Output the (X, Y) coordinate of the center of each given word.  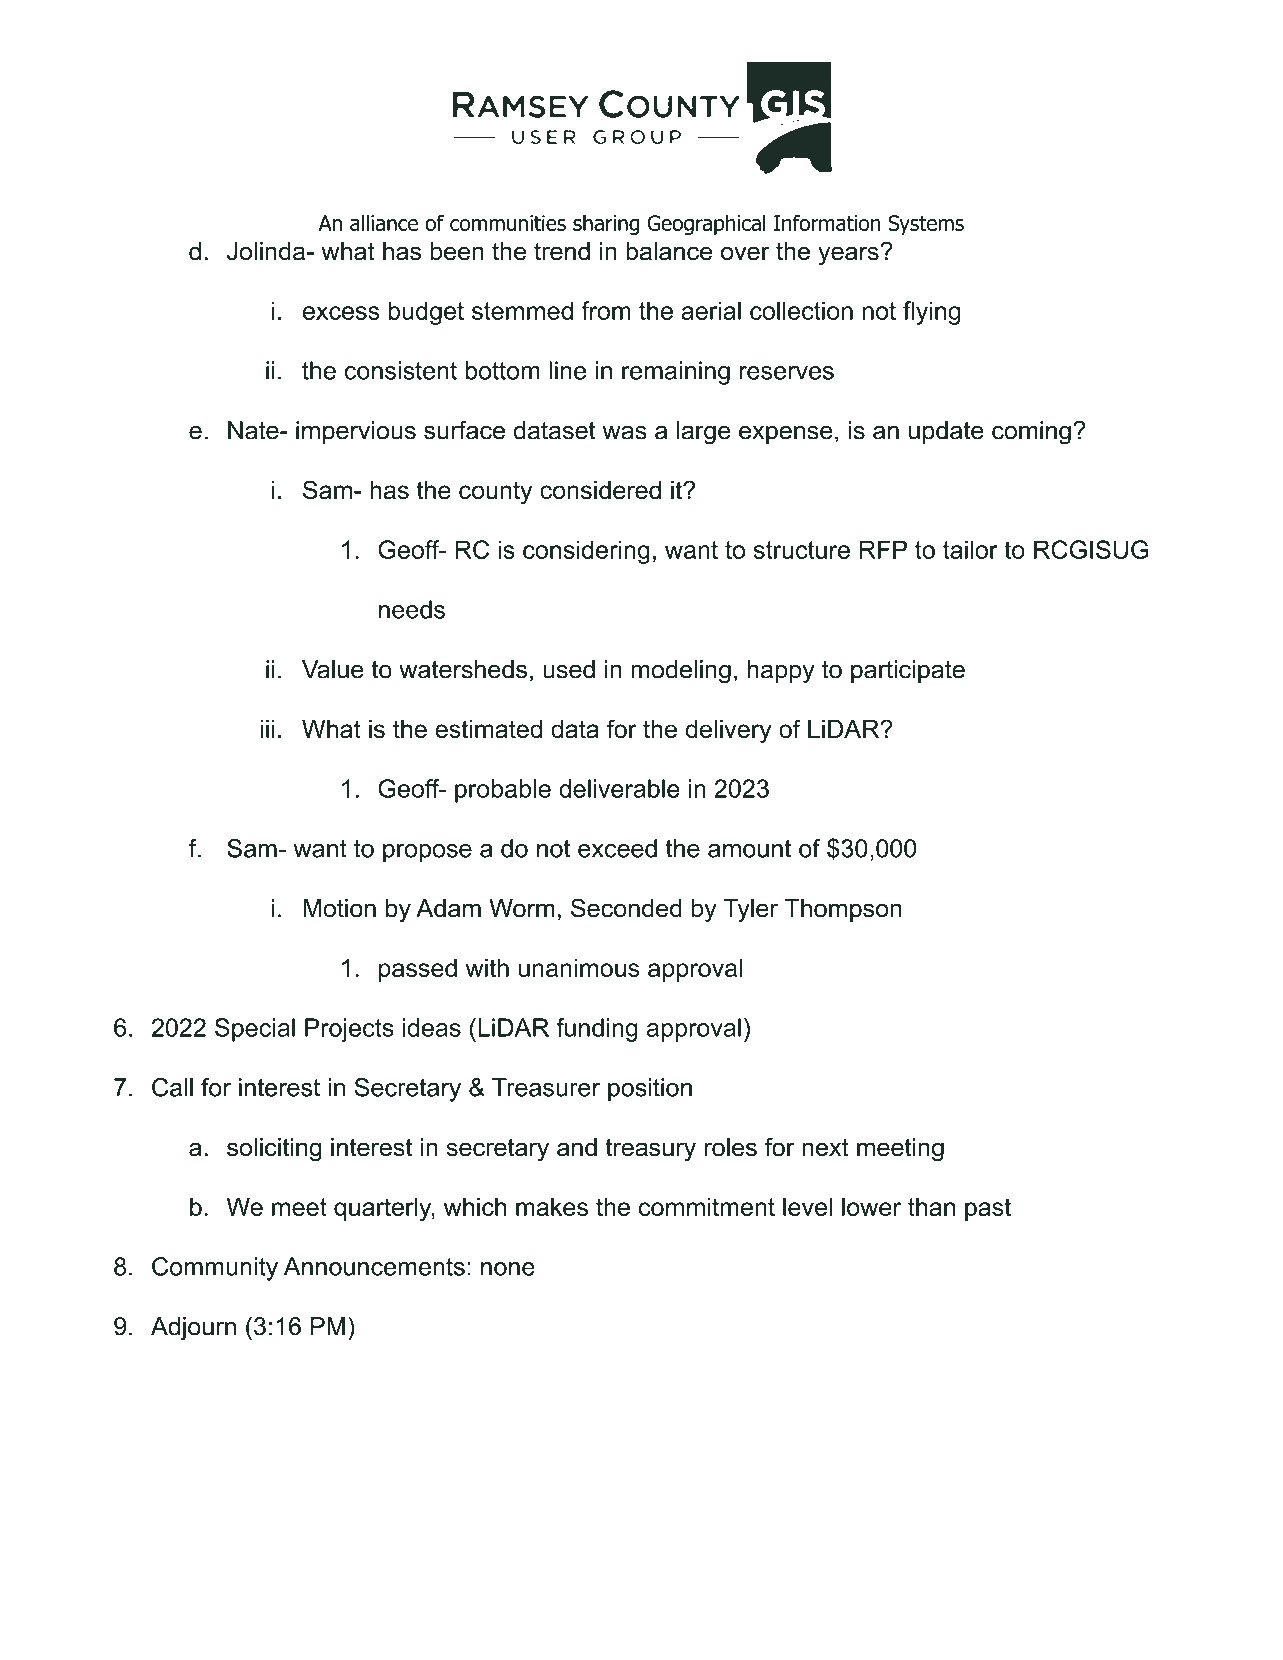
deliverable (619, 788)
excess (341, 313)
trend (562, 251)
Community (215, 1269)
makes (552, 1206)
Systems (926, 225)
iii (268, 729)
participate (908, 671)
